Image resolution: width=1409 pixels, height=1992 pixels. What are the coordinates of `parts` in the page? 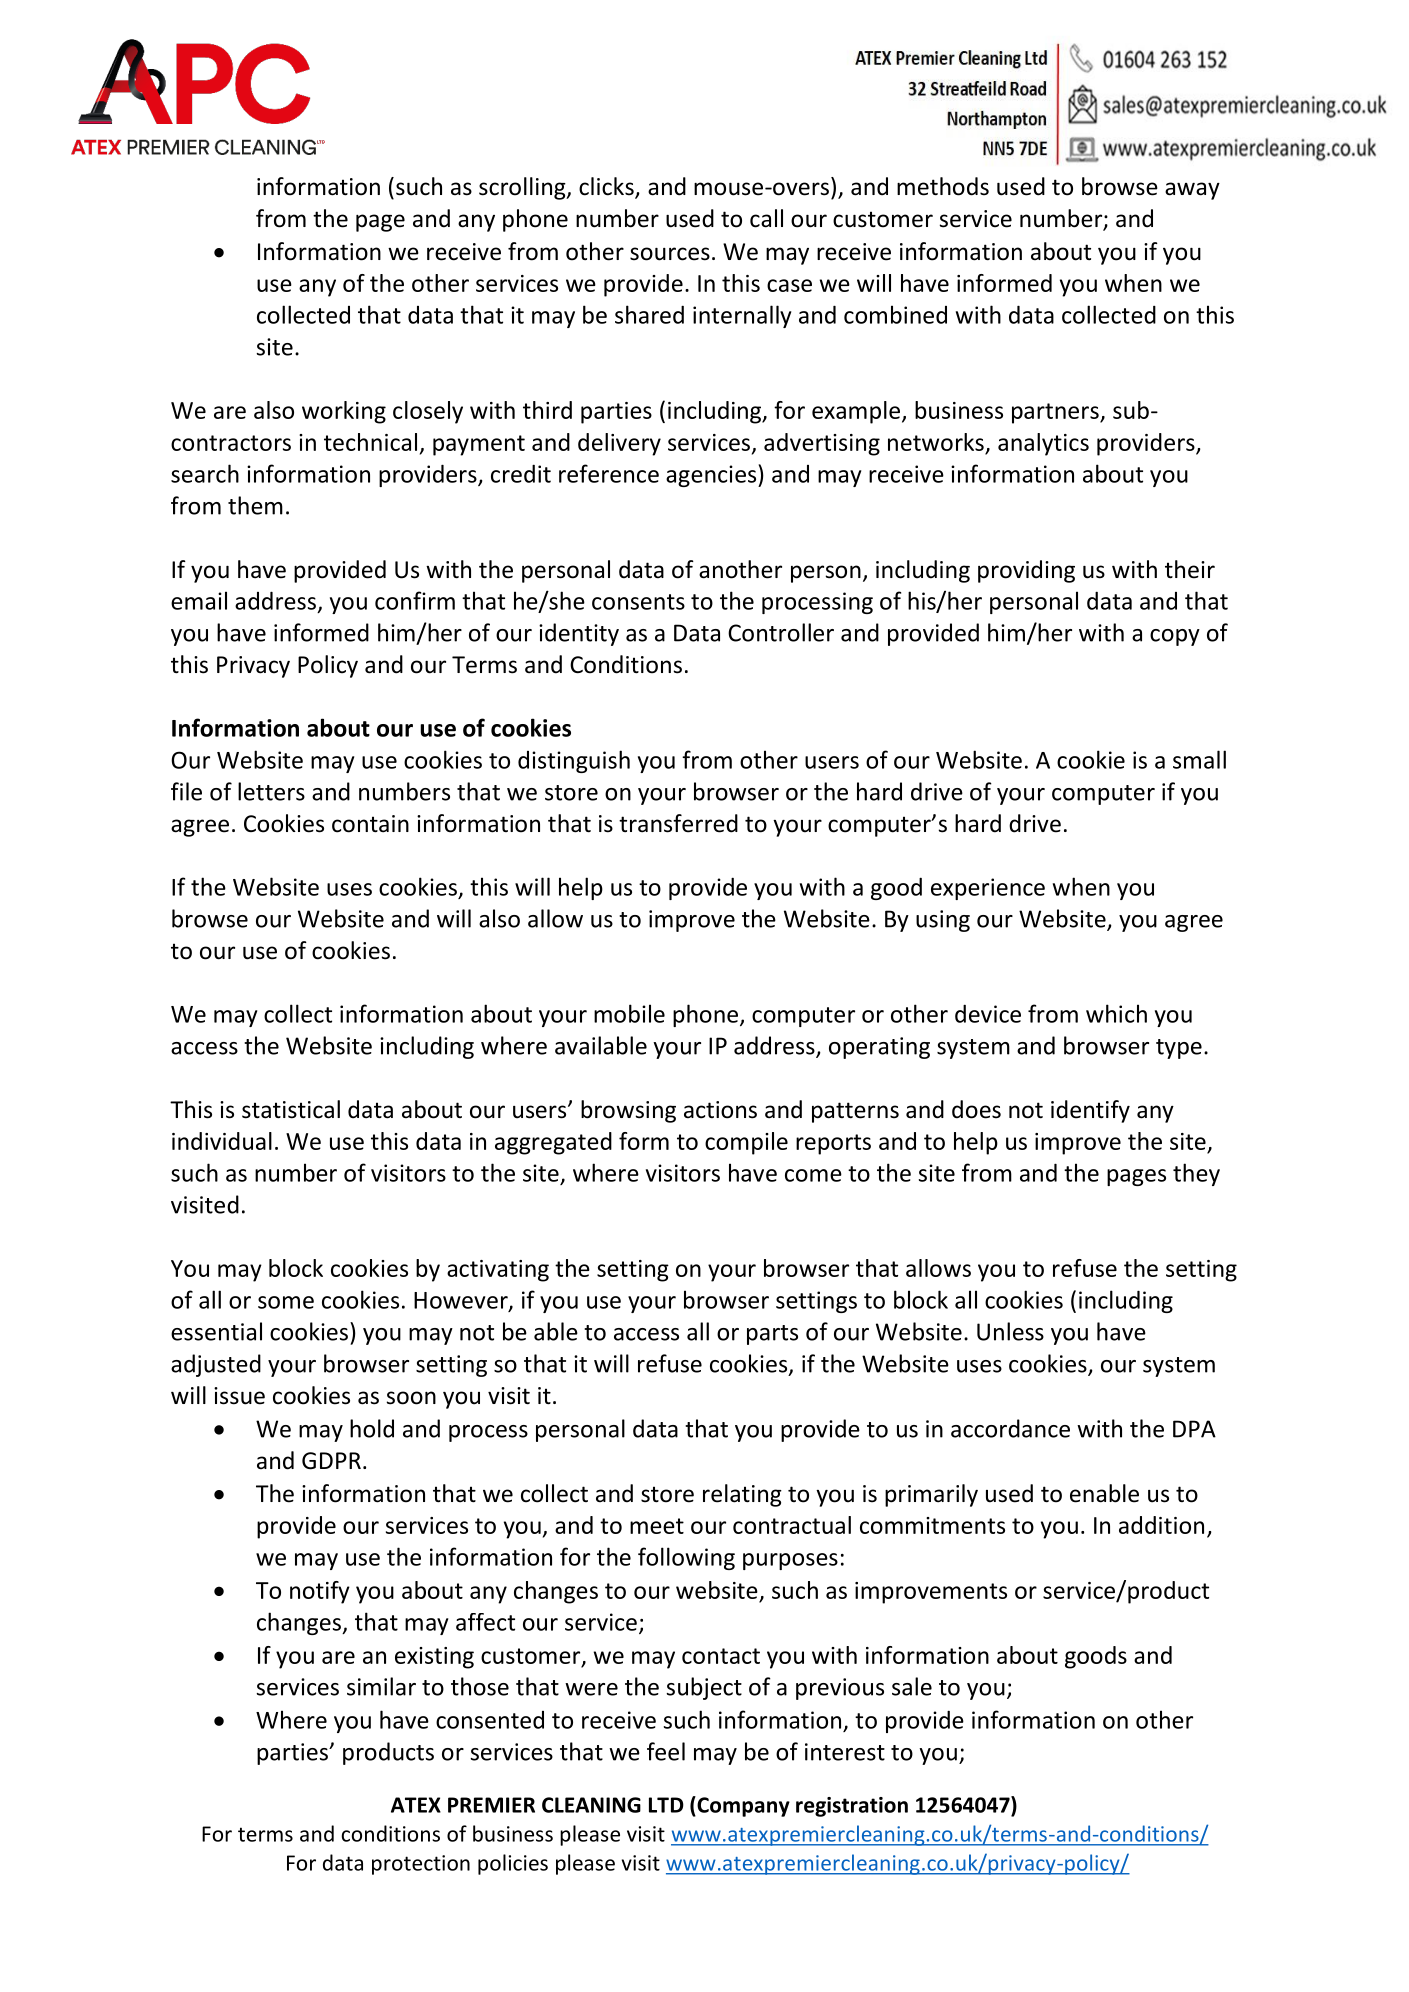 It's located at (772, 1335).
